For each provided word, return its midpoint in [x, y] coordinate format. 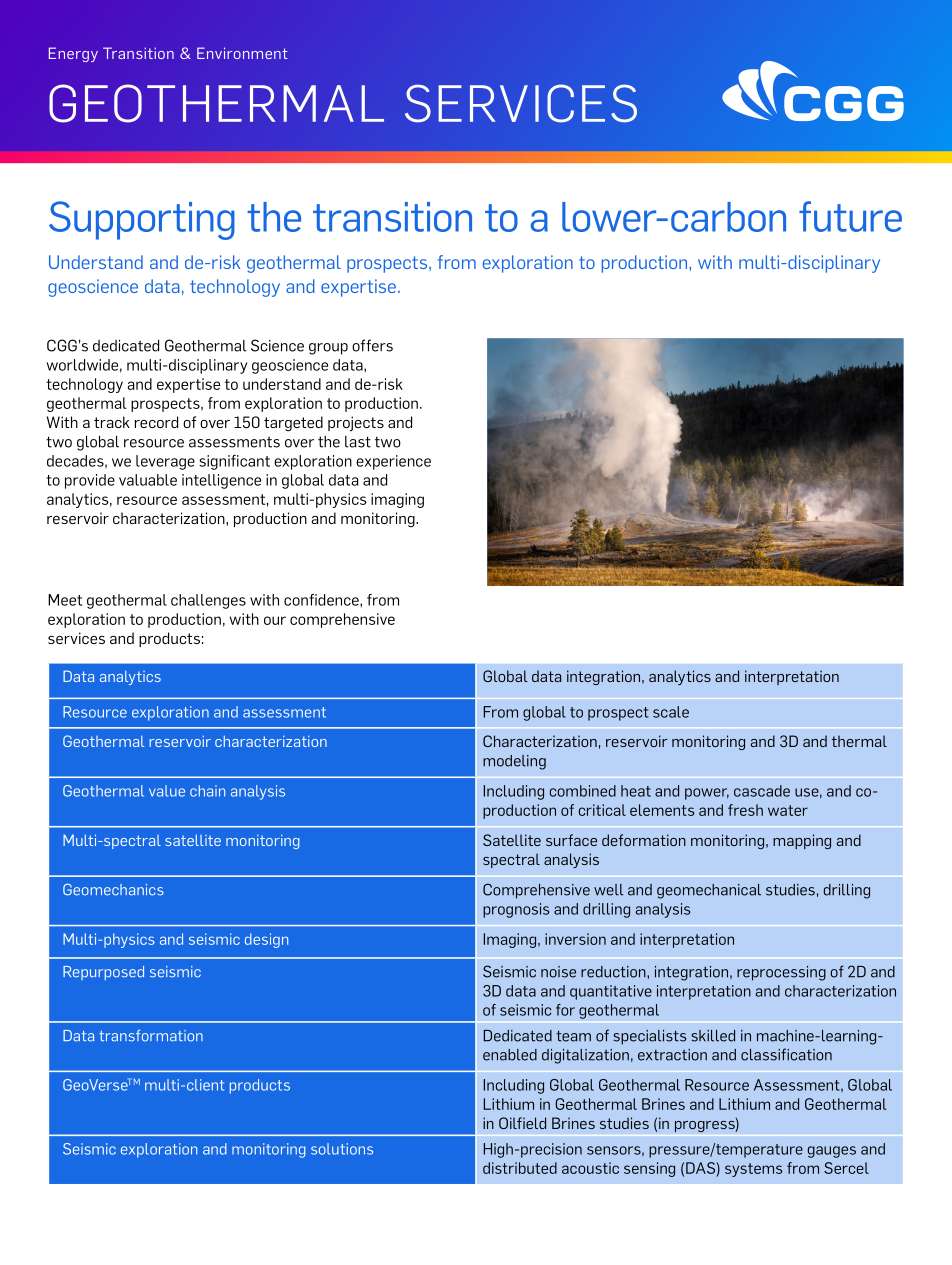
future [850, 216]
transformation [151, 1035]
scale [671, 712]
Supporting [142, 220]
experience [393, 462]
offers [372, 345]
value [167, 791]
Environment [242, 53]
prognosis [516, 910]
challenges [208, 601]
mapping [802, 841]
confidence [322, 600]
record [156, 422]
